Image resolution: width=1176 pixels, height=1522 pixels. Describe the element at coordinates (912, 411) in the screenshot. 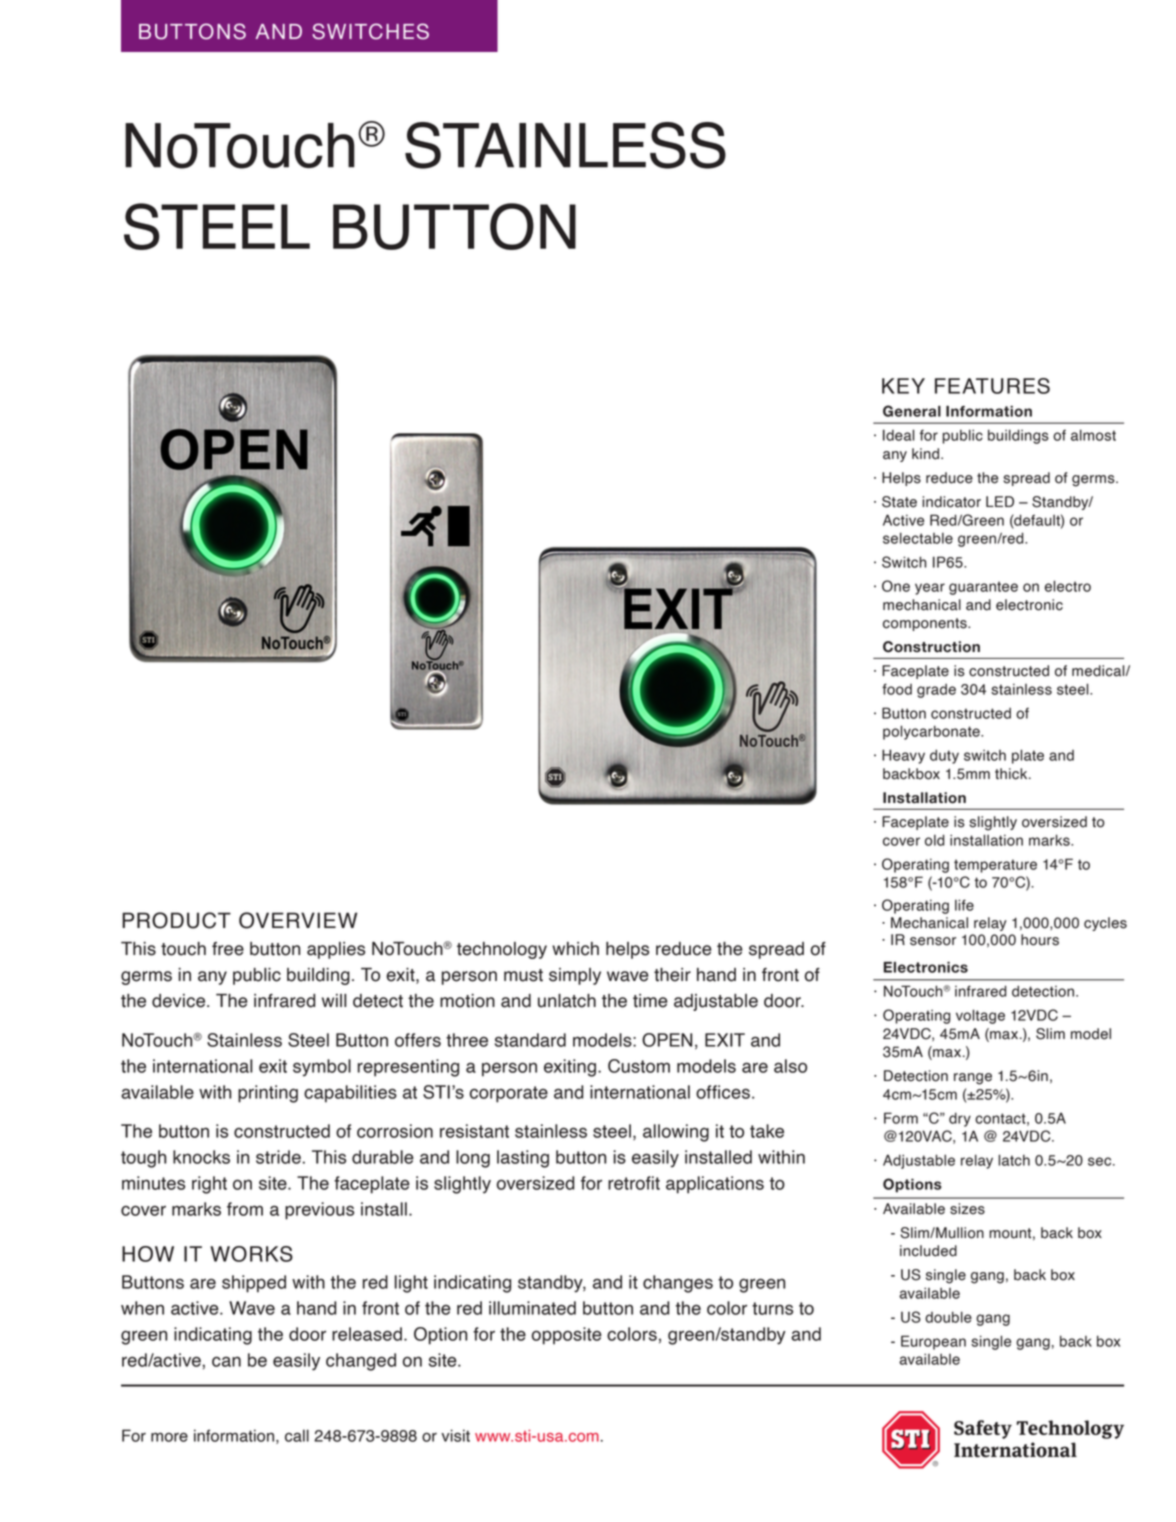

I see `General` at that location.
